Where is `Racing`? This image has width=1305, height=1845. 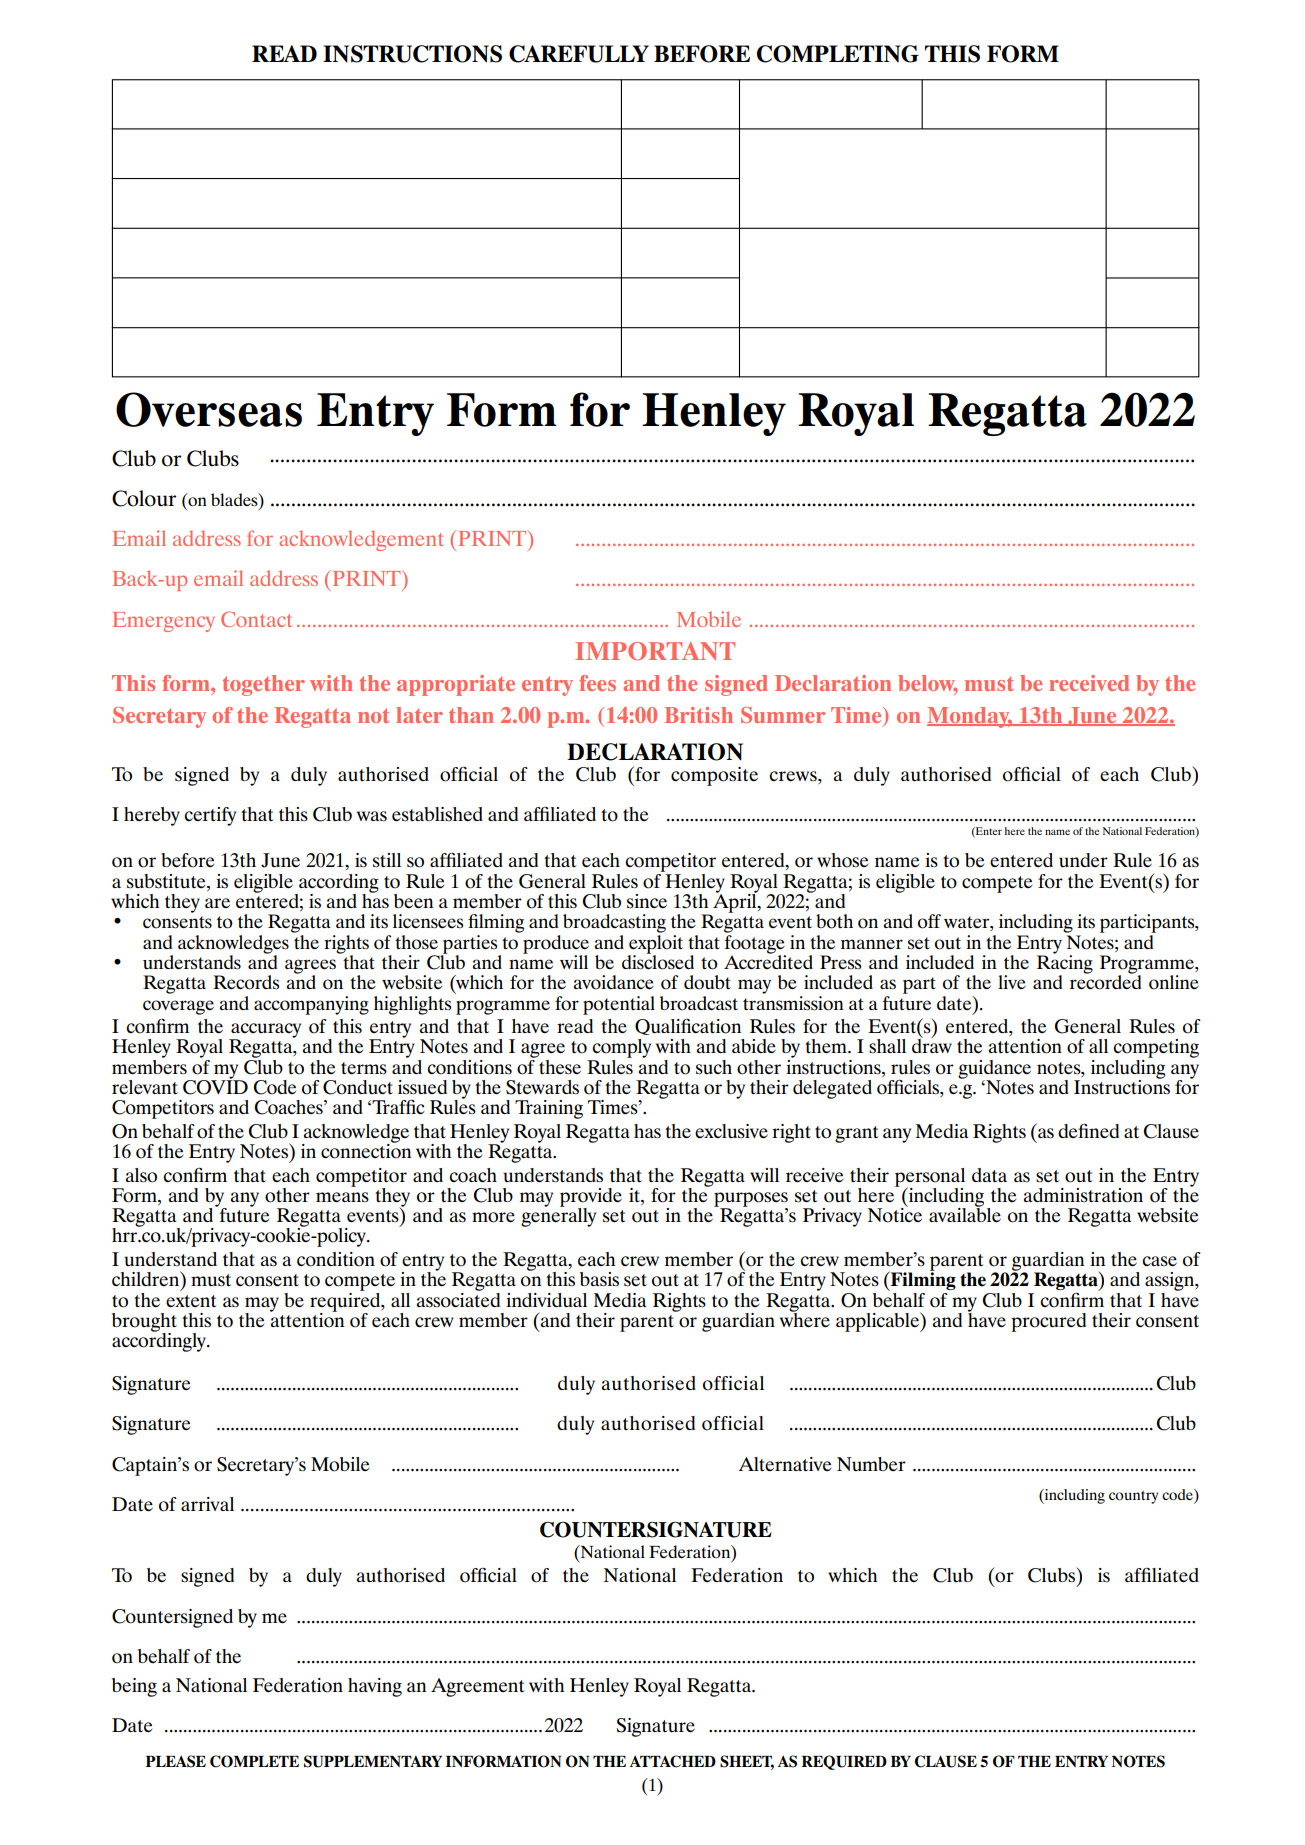 Racing is located at coordinates (1065, 964).
